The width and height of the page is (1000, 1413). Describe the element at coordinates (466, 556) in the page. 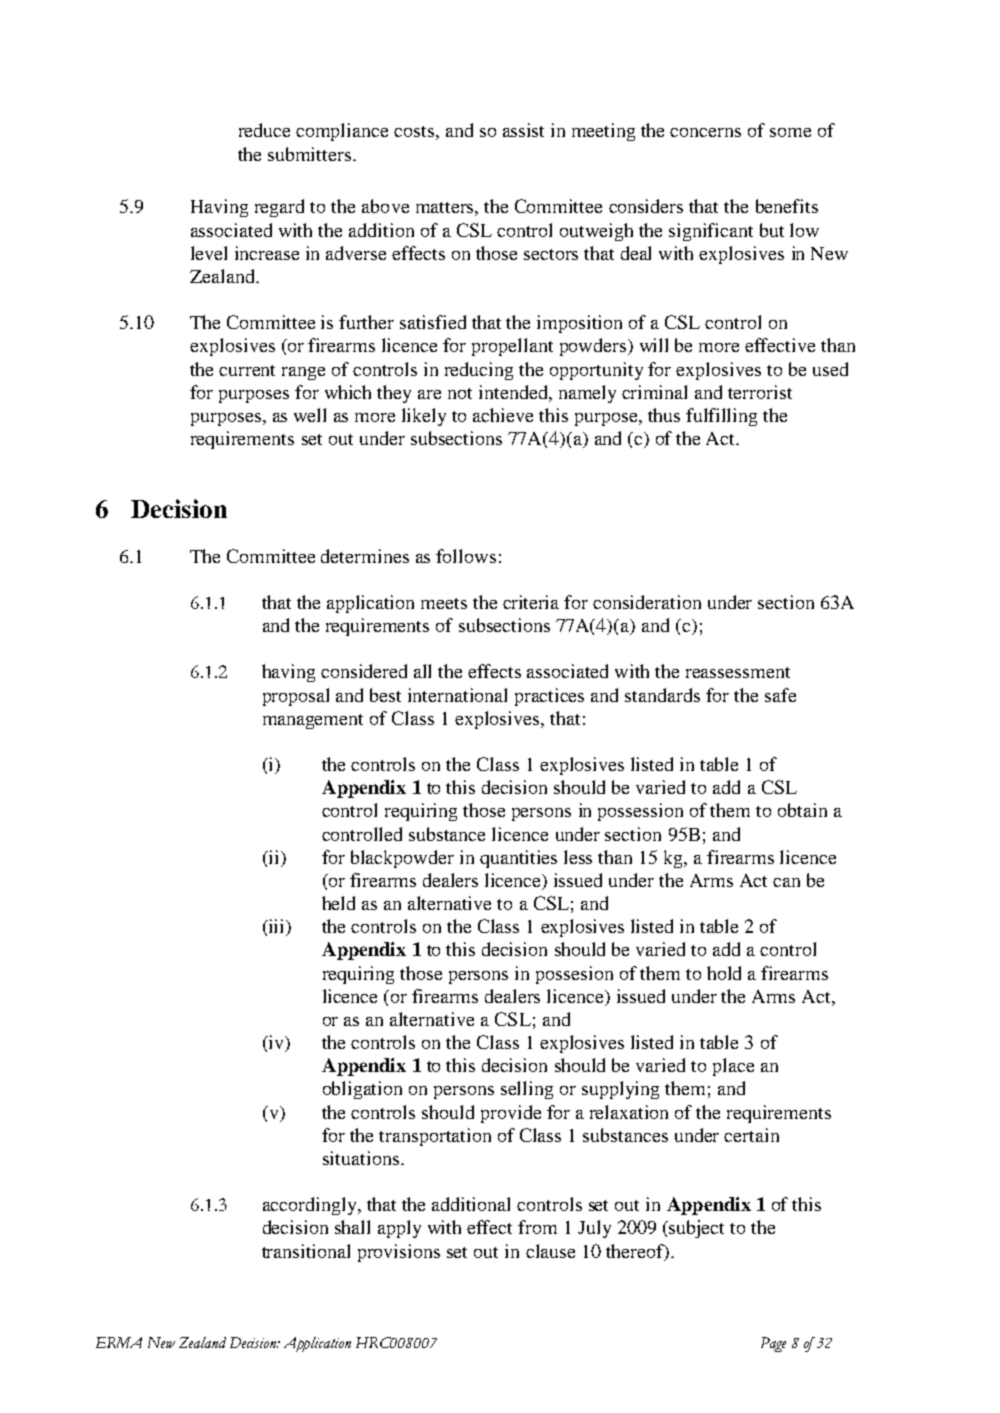

I see `follows` at that location.
